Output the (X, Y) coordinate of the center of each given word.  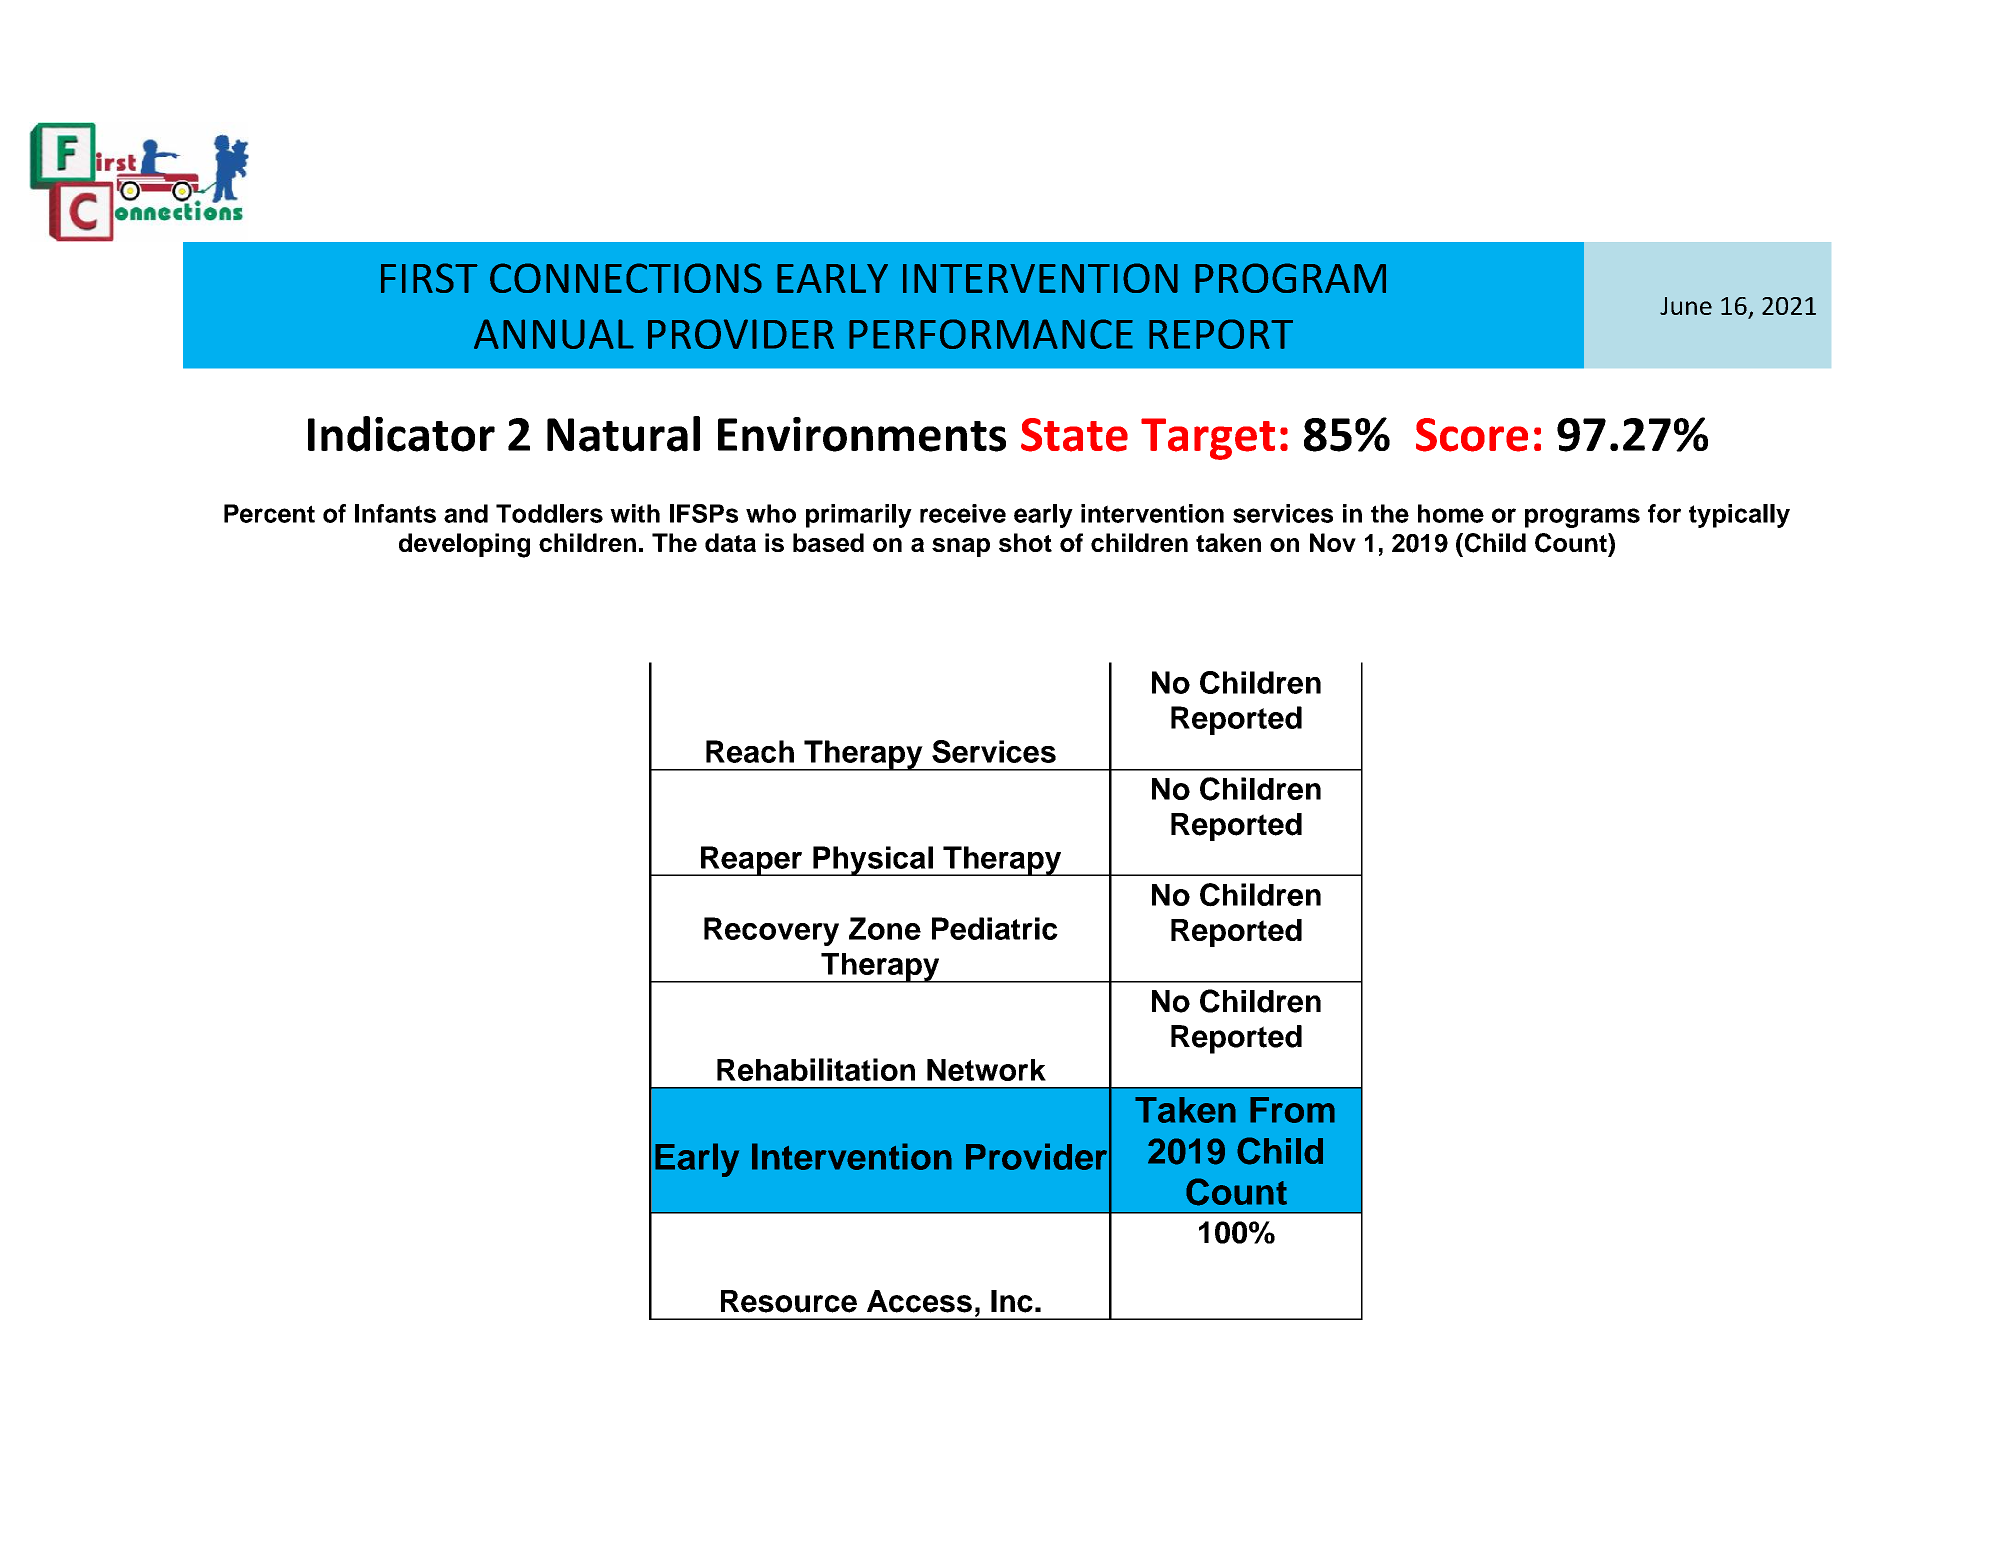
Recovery (771, 931)
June (1686, 306)
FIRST (429, 278)
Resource (789, 1301)
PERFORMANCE (991, 334)
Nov (1333, 542)
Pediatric (995, 928)
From (1292, 1110)
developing (464, 545)
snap (961, 547)
